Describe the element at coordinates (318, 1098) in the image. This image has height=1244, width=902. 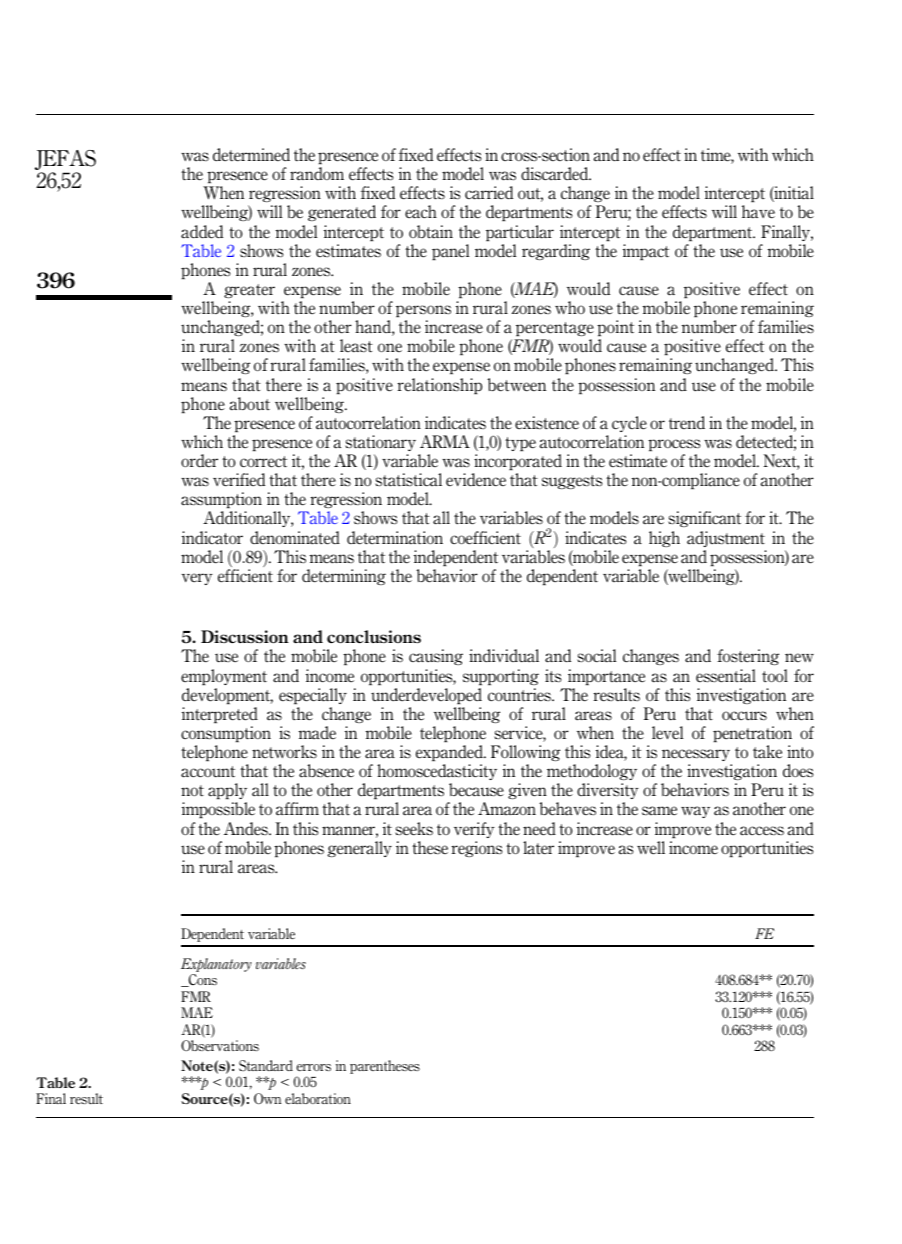
I see `elaboration` at that location.
